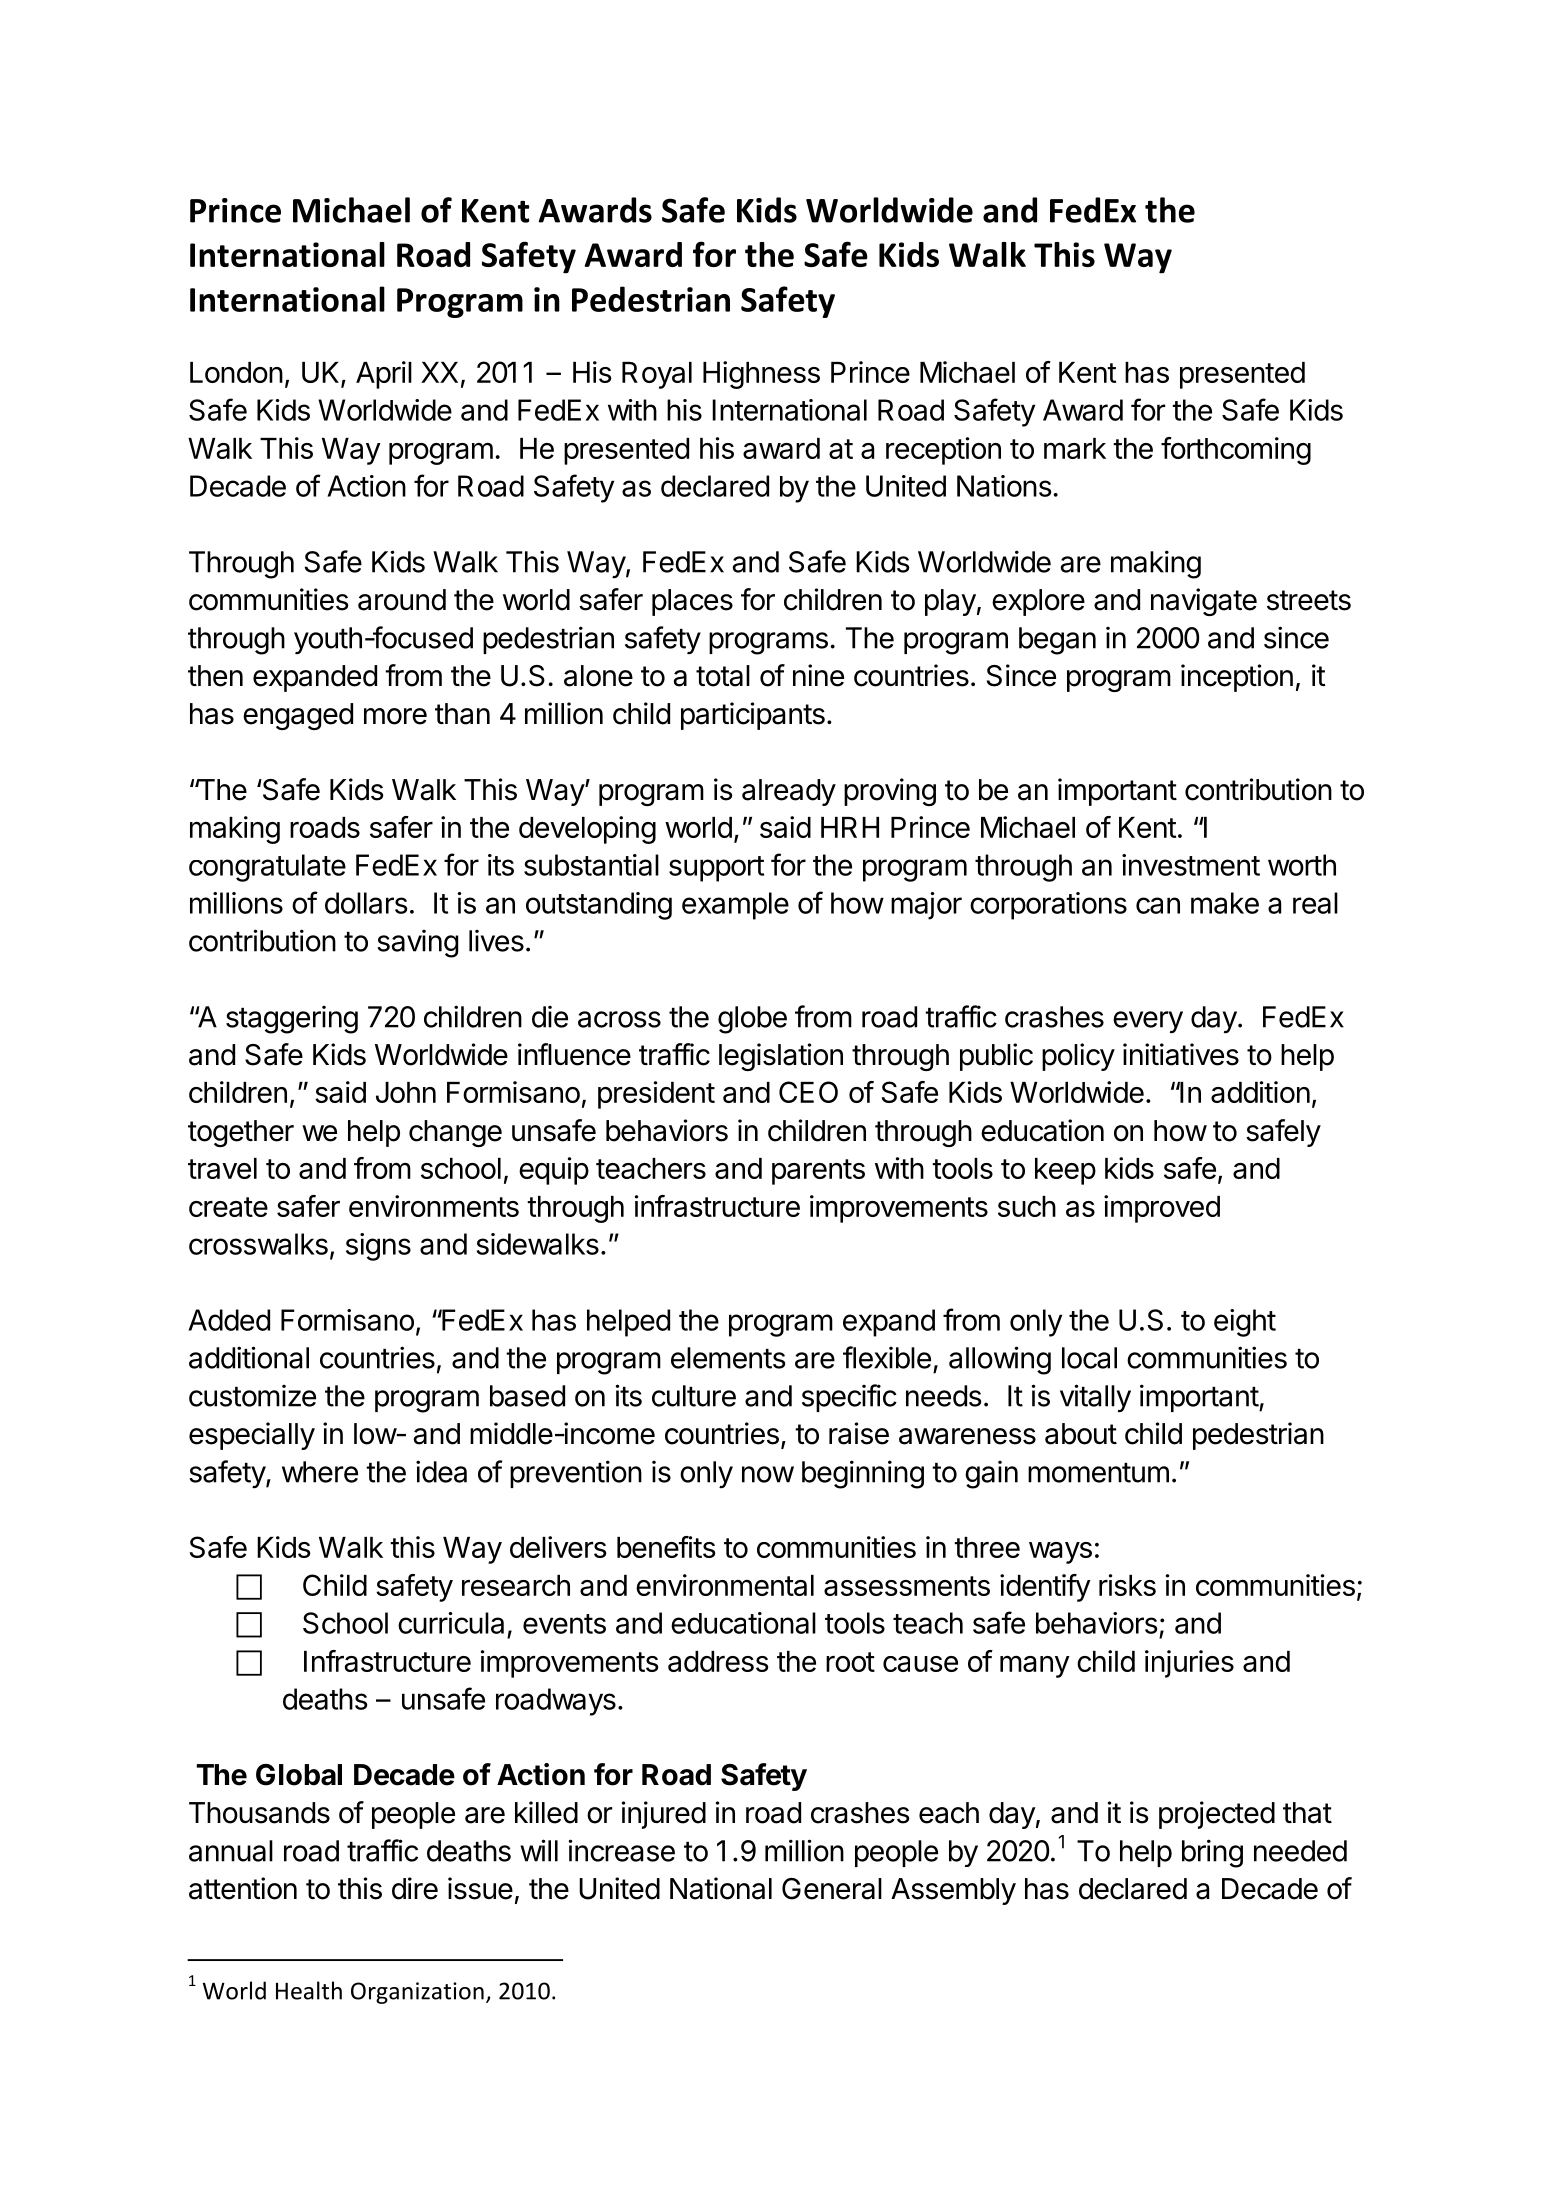 The height and width of the image is (2194, 1552). I want to click on parents, so click(818, 1172).
